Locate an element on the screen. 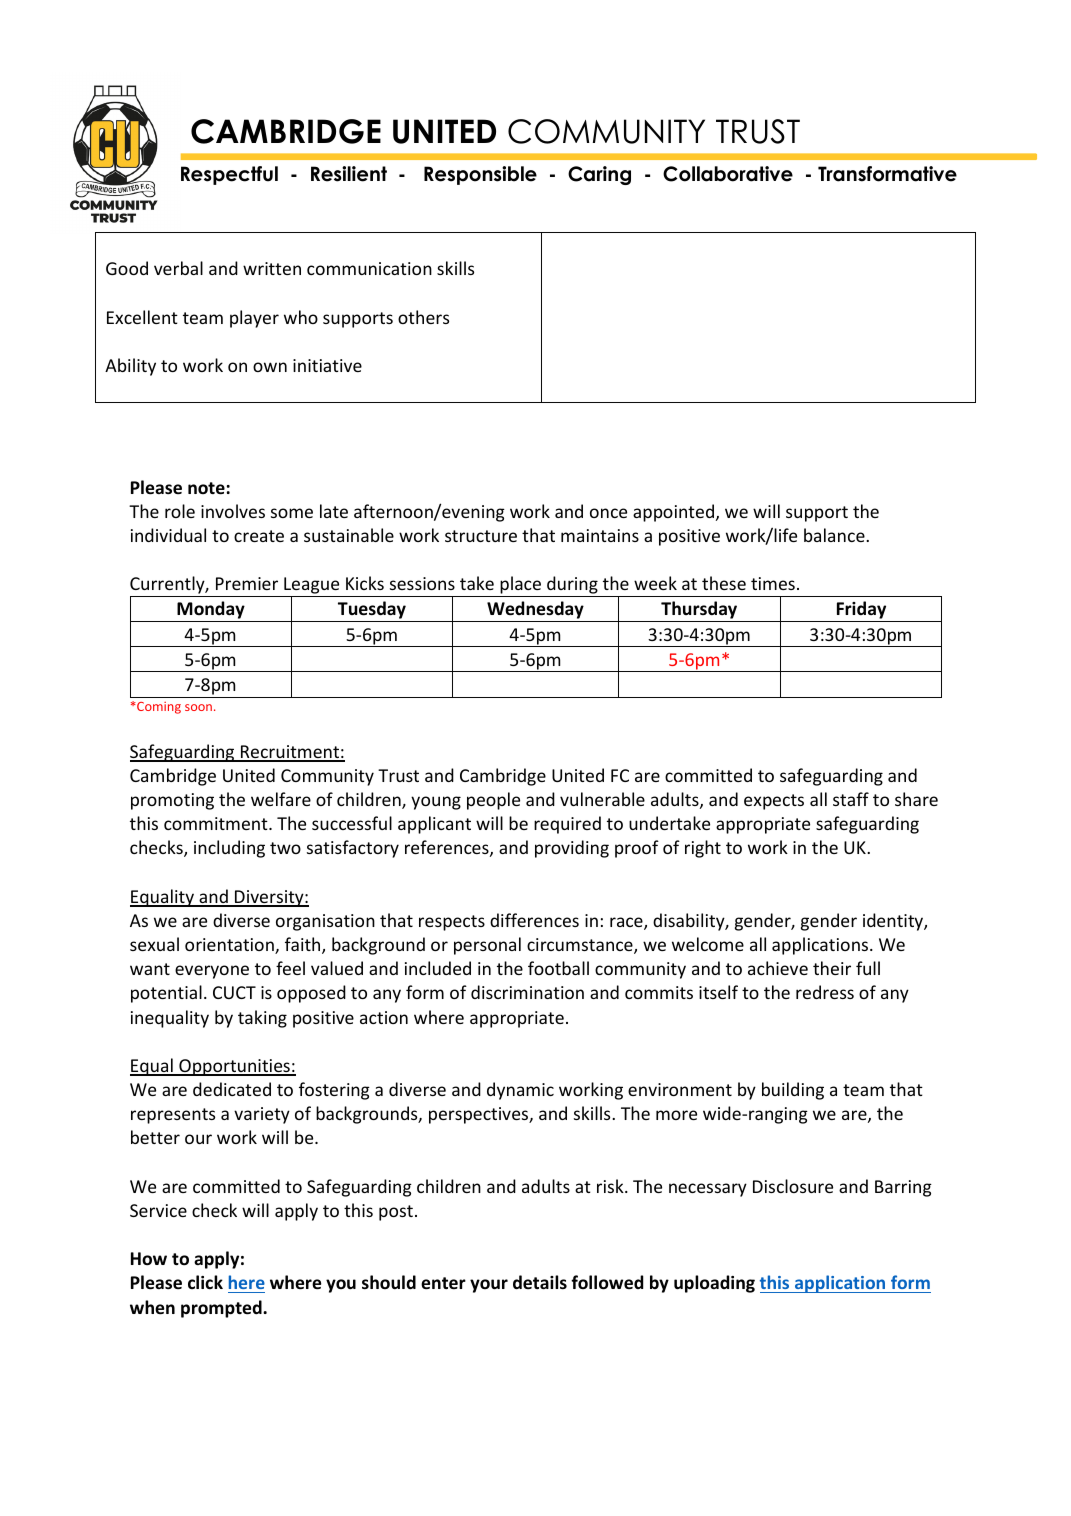 This screenshot has width=1071, height=1516. people is located at coordinates (493, 801).
